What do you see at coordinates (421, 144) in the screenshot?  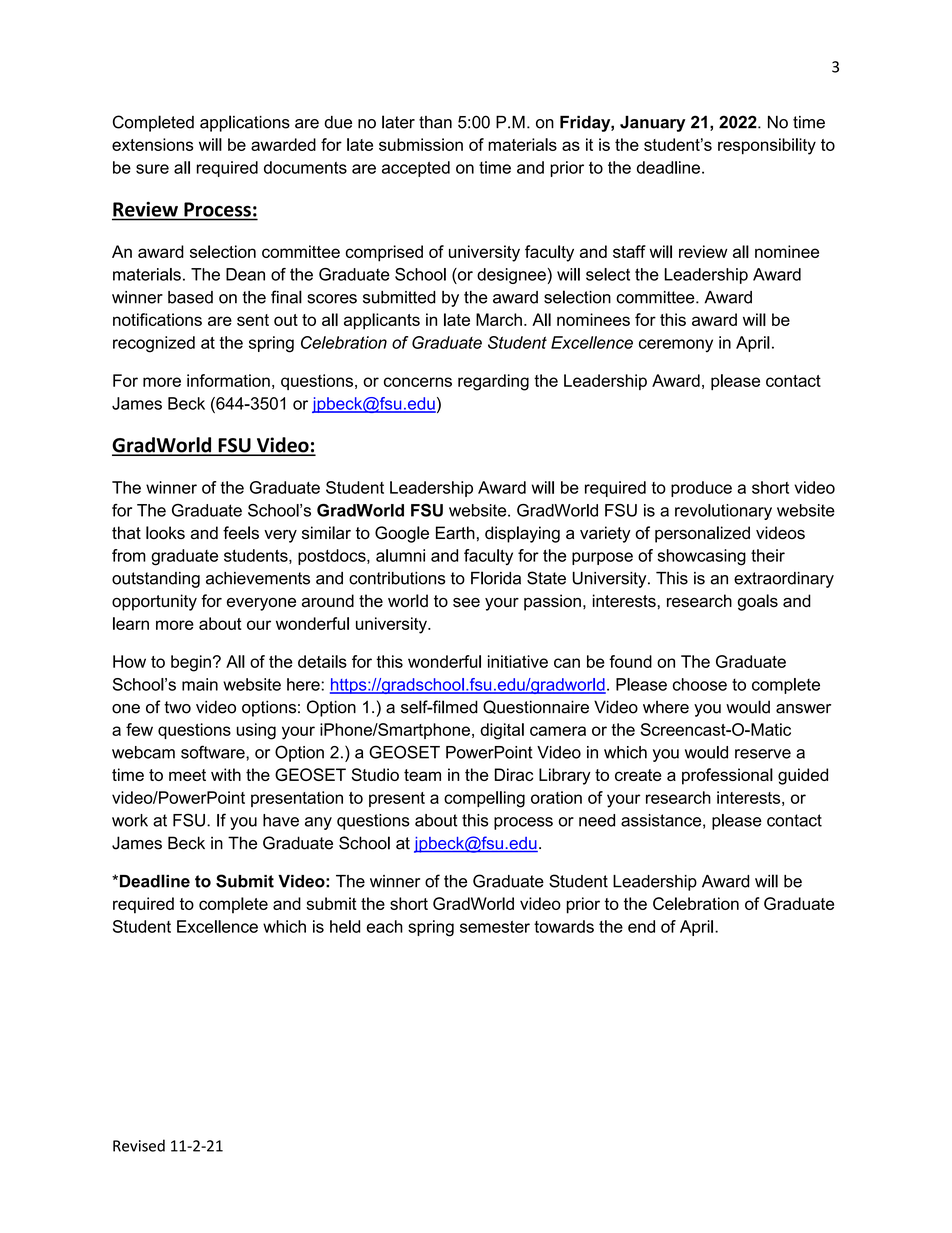 I see `submission` at bounding box center [421, 144].
